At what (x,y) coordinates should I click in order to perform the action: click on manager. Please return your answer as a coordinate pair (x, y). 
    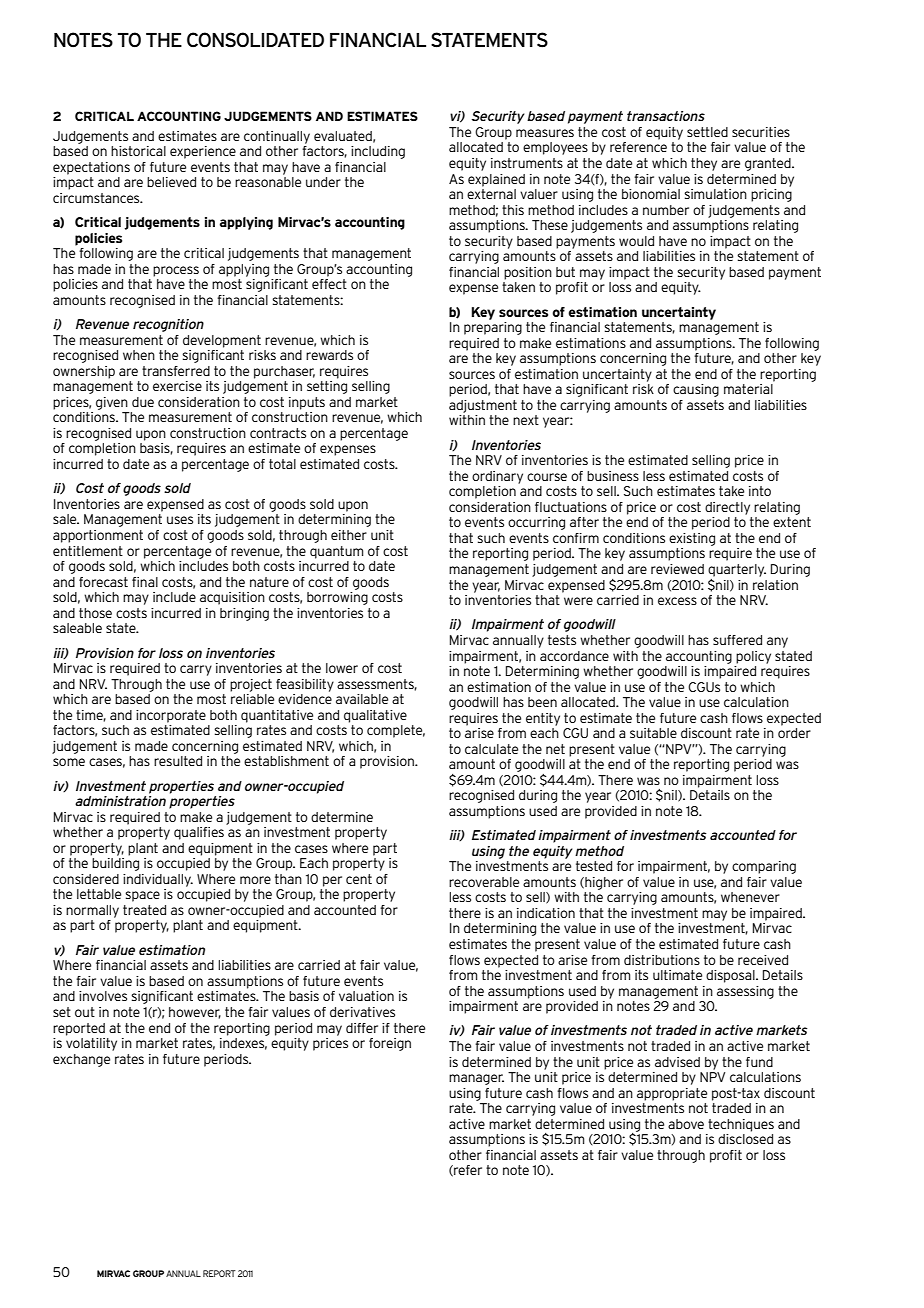
    Looking at the image, I should click on (476, 1079).
